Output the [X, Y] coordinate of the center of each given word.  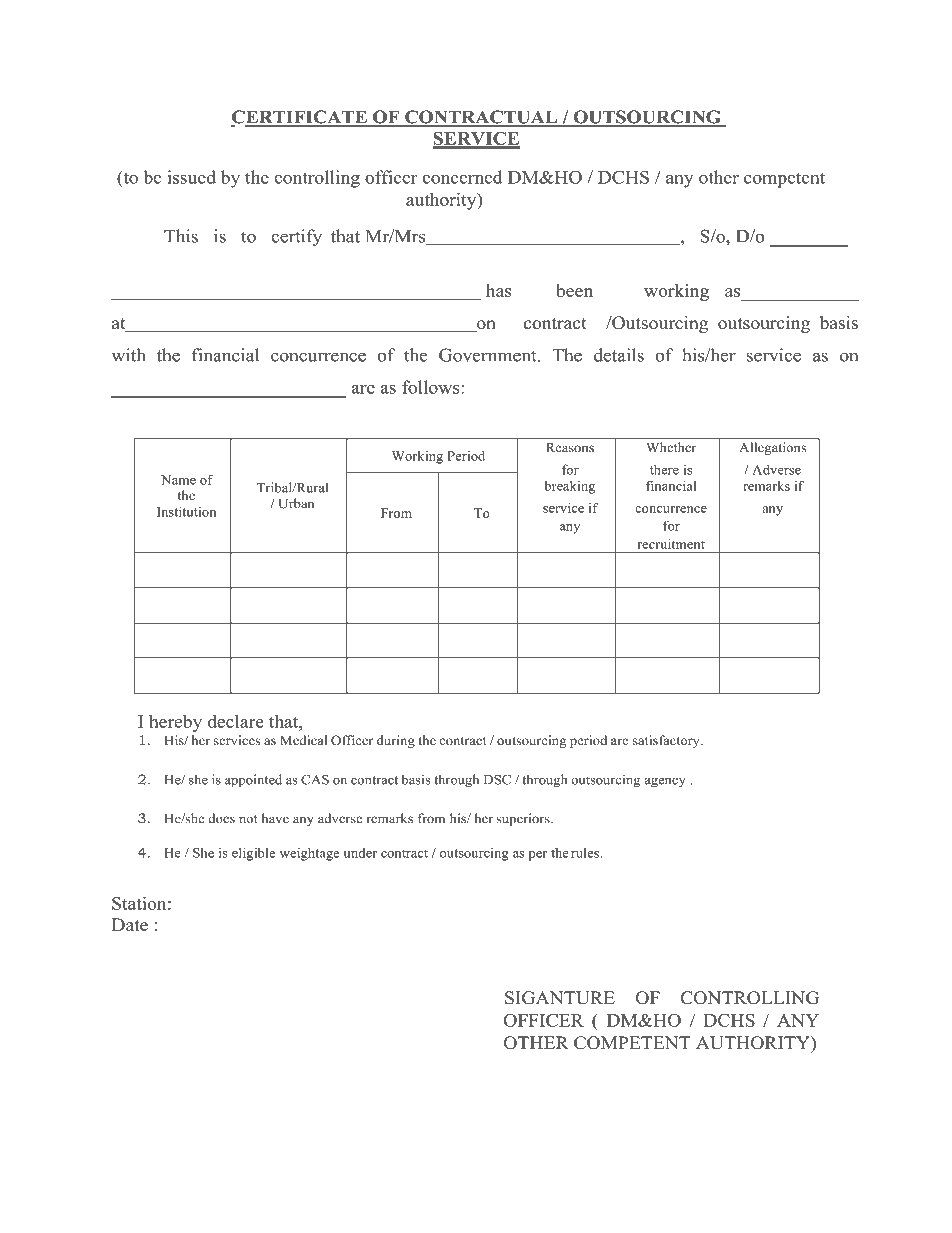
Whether [671, 447]
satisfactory [667, 741]
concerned [462, 177]
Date [130, 924]
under [360, 853]
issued [191, 177]
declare [236, 721]
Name [178, 480]
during [396, 741]
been [574, 290]
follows [432, 387]
